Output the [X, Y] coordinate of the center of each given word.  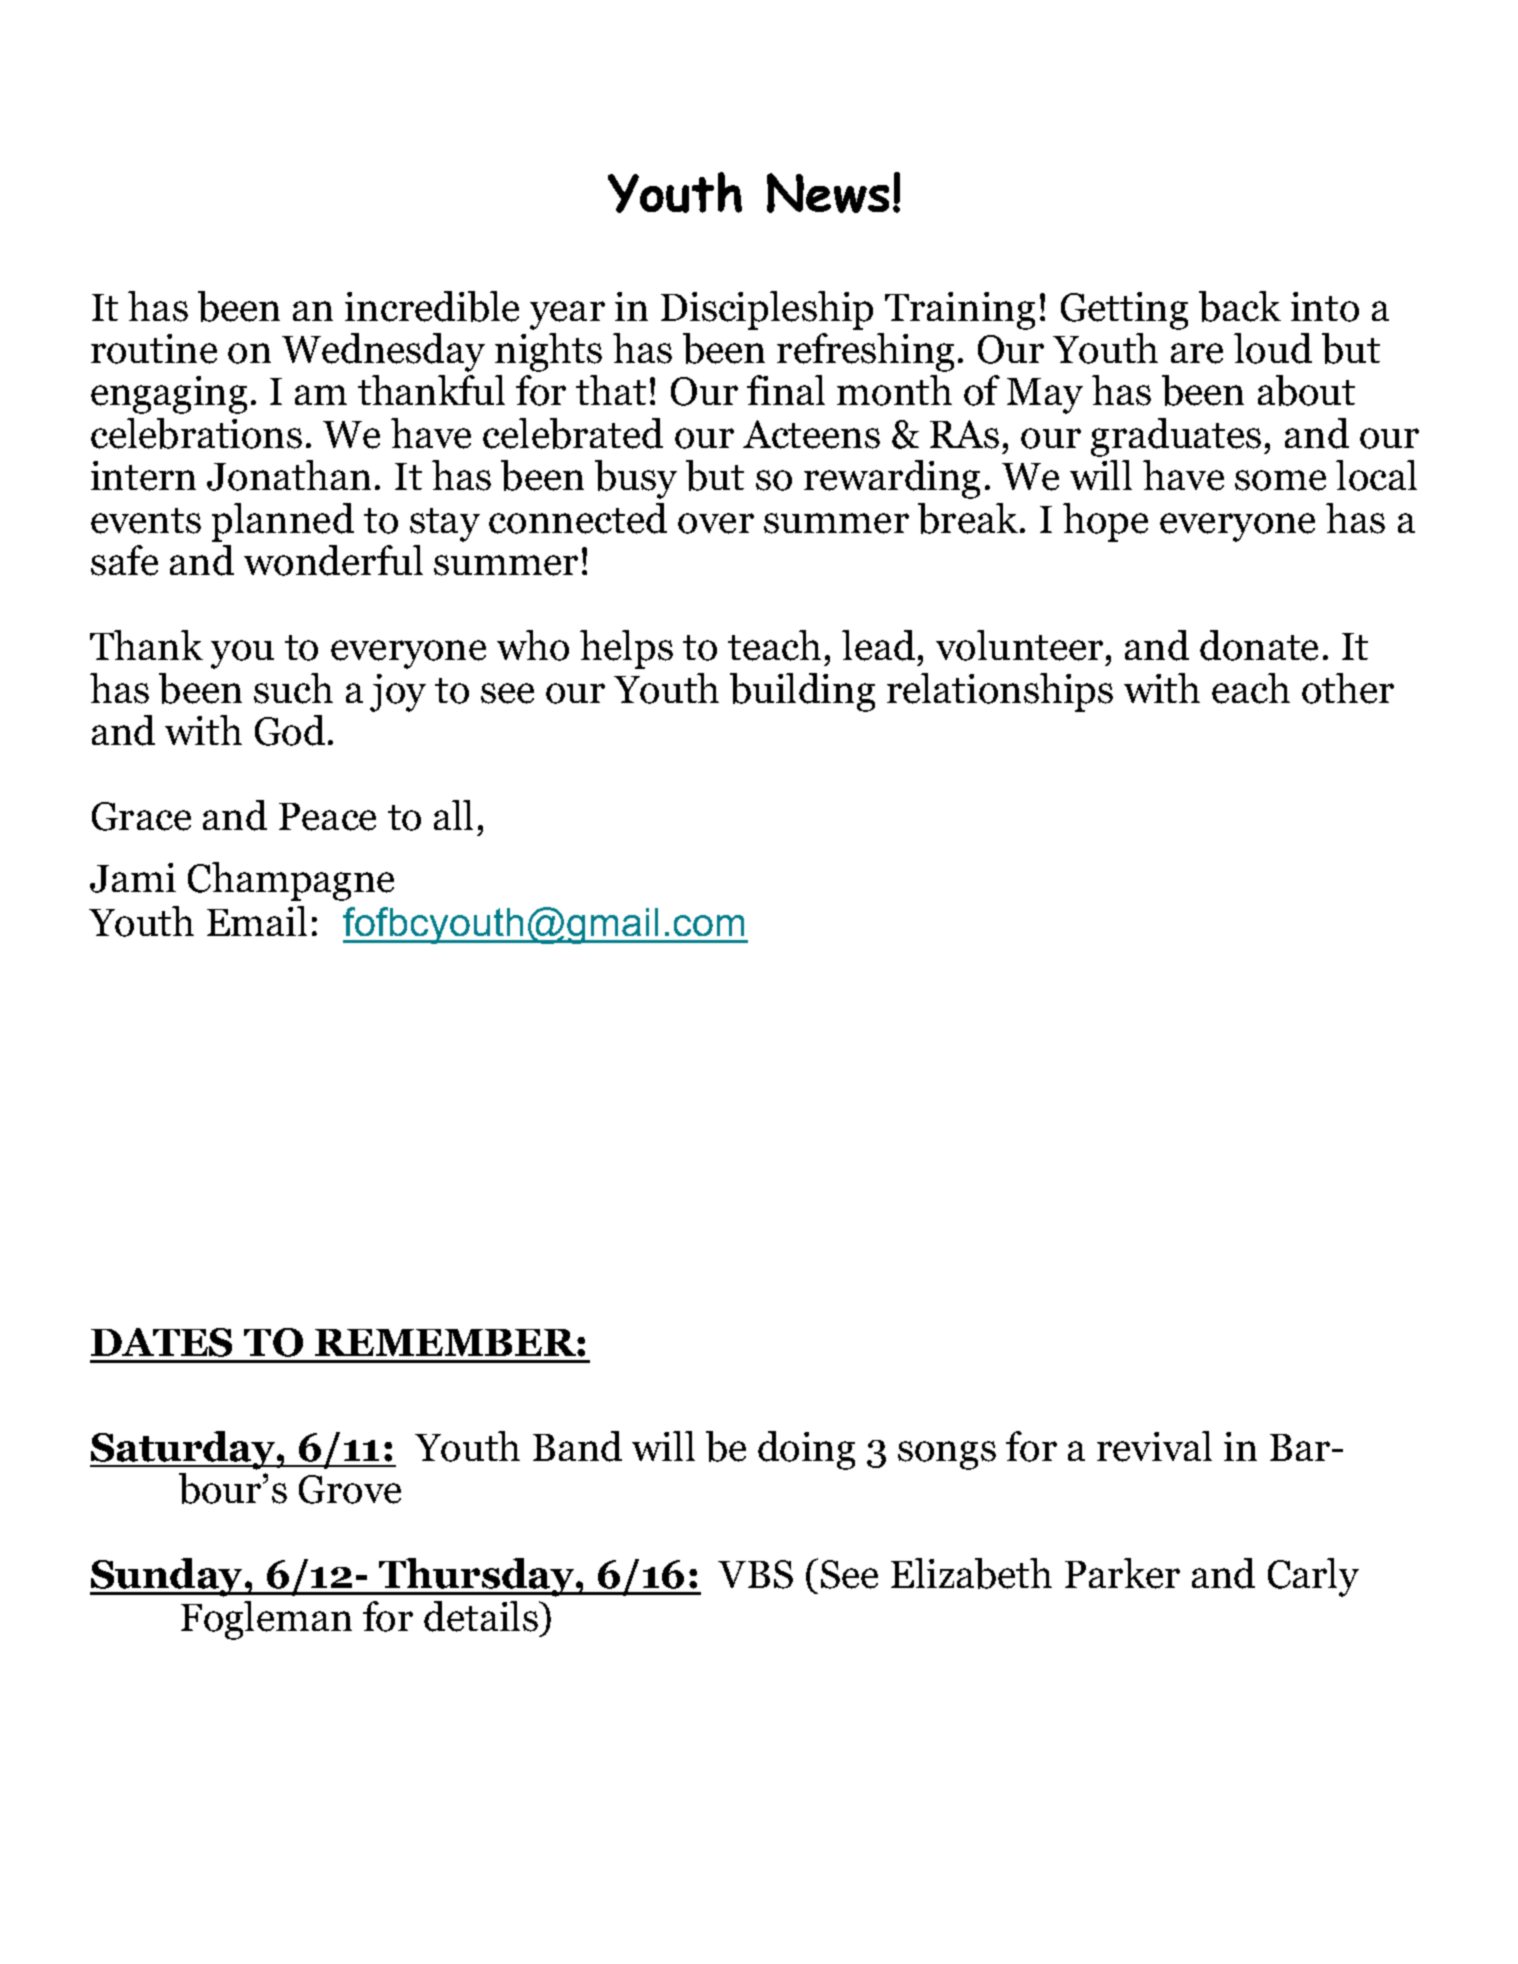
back [1240, 306]
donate [1259, 645]
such [293, 688]
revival [1154, 1446]
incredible [432, 306]
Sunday [167, 1577]
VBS [755, 1574]
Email [257, 921]
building [802, 692]
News [828, 193]
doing [806, 1450]
